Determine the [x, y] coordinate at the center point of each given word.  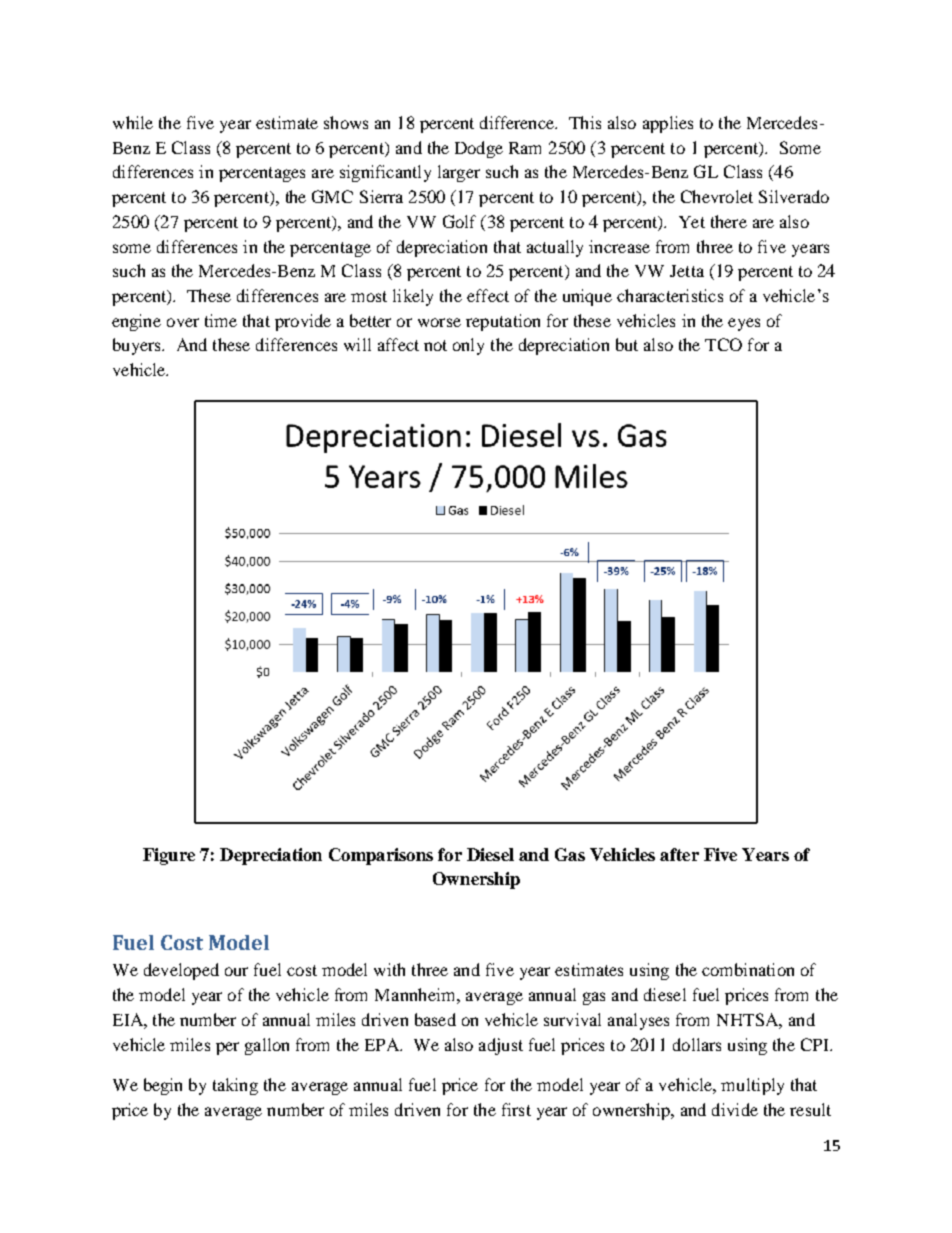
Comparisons [381, 856]
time [221, 320]
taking [235, 1086]
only [468, 346]
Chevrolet [717, 196]
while [133, 122]
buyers [138, 346]
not [435, 345]
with [389, 969]
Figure [169, 856]
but [627, 344]
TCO [723, 344]
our [236, 971]
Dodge [479, 149]
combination [748, 969]
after [679, 854]
